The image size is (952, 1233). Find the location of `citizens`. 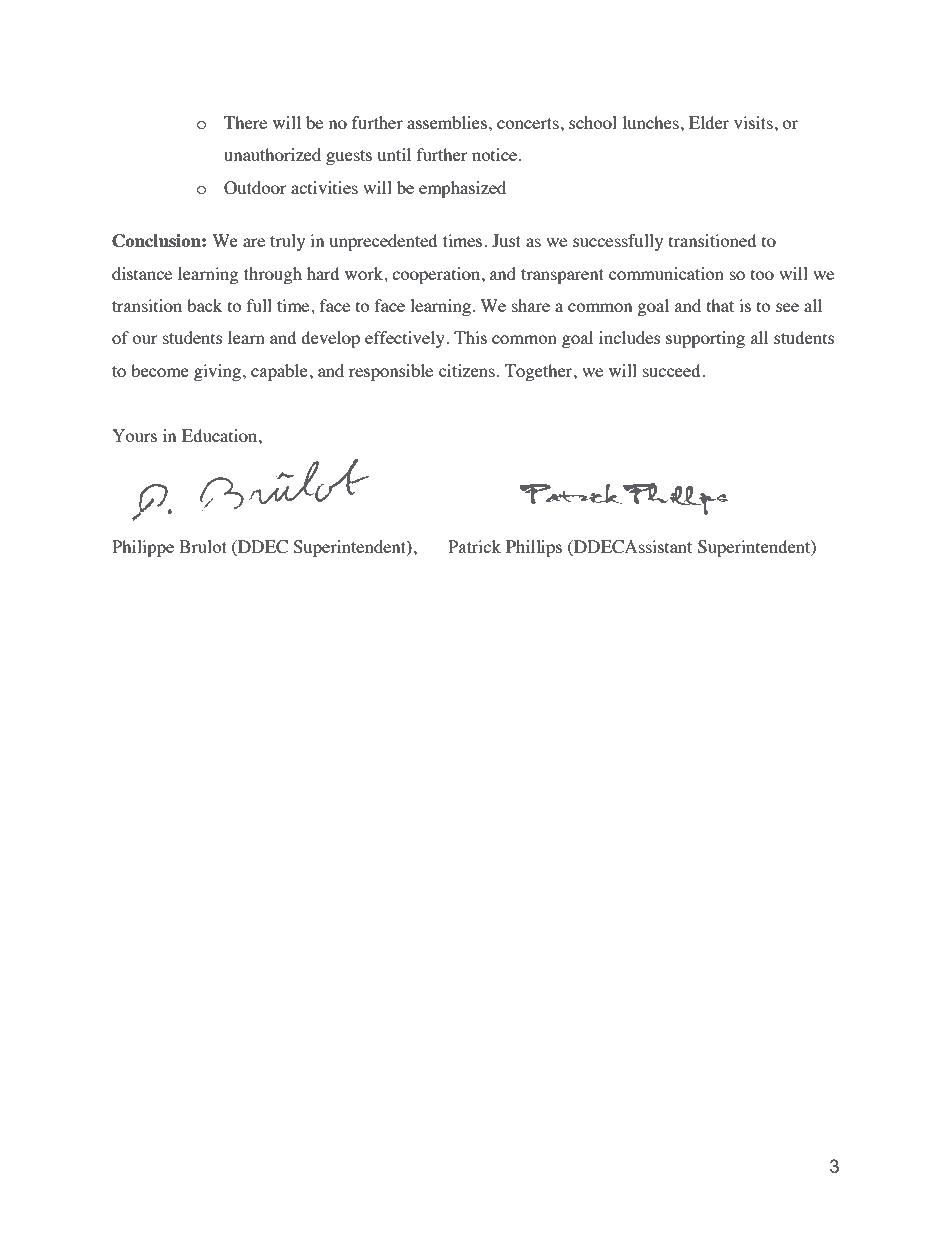

citizens is located at coordinates (467, 370).
